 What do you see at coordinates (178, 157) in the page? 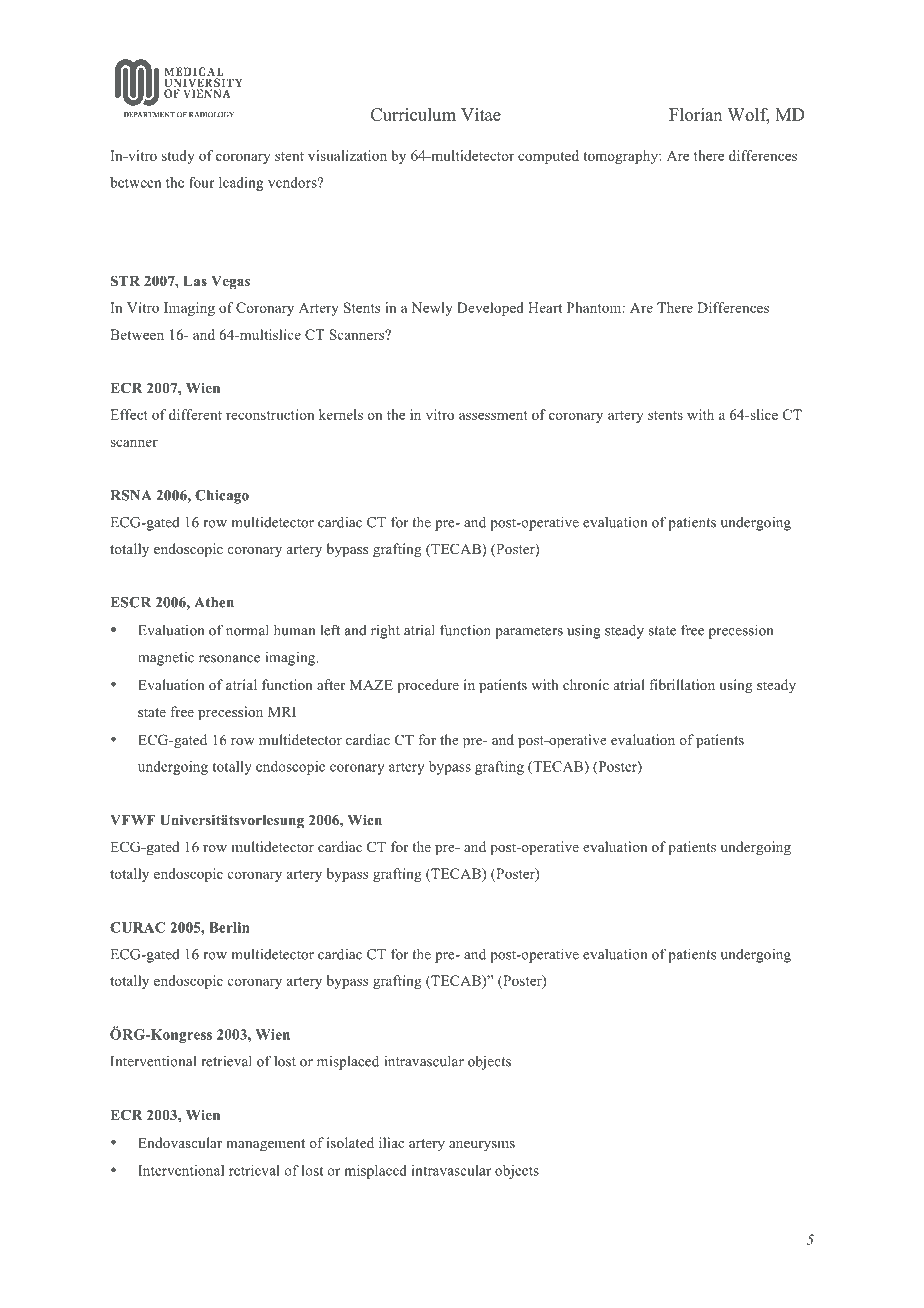
I see `study` at bounding box center [178, 157].
